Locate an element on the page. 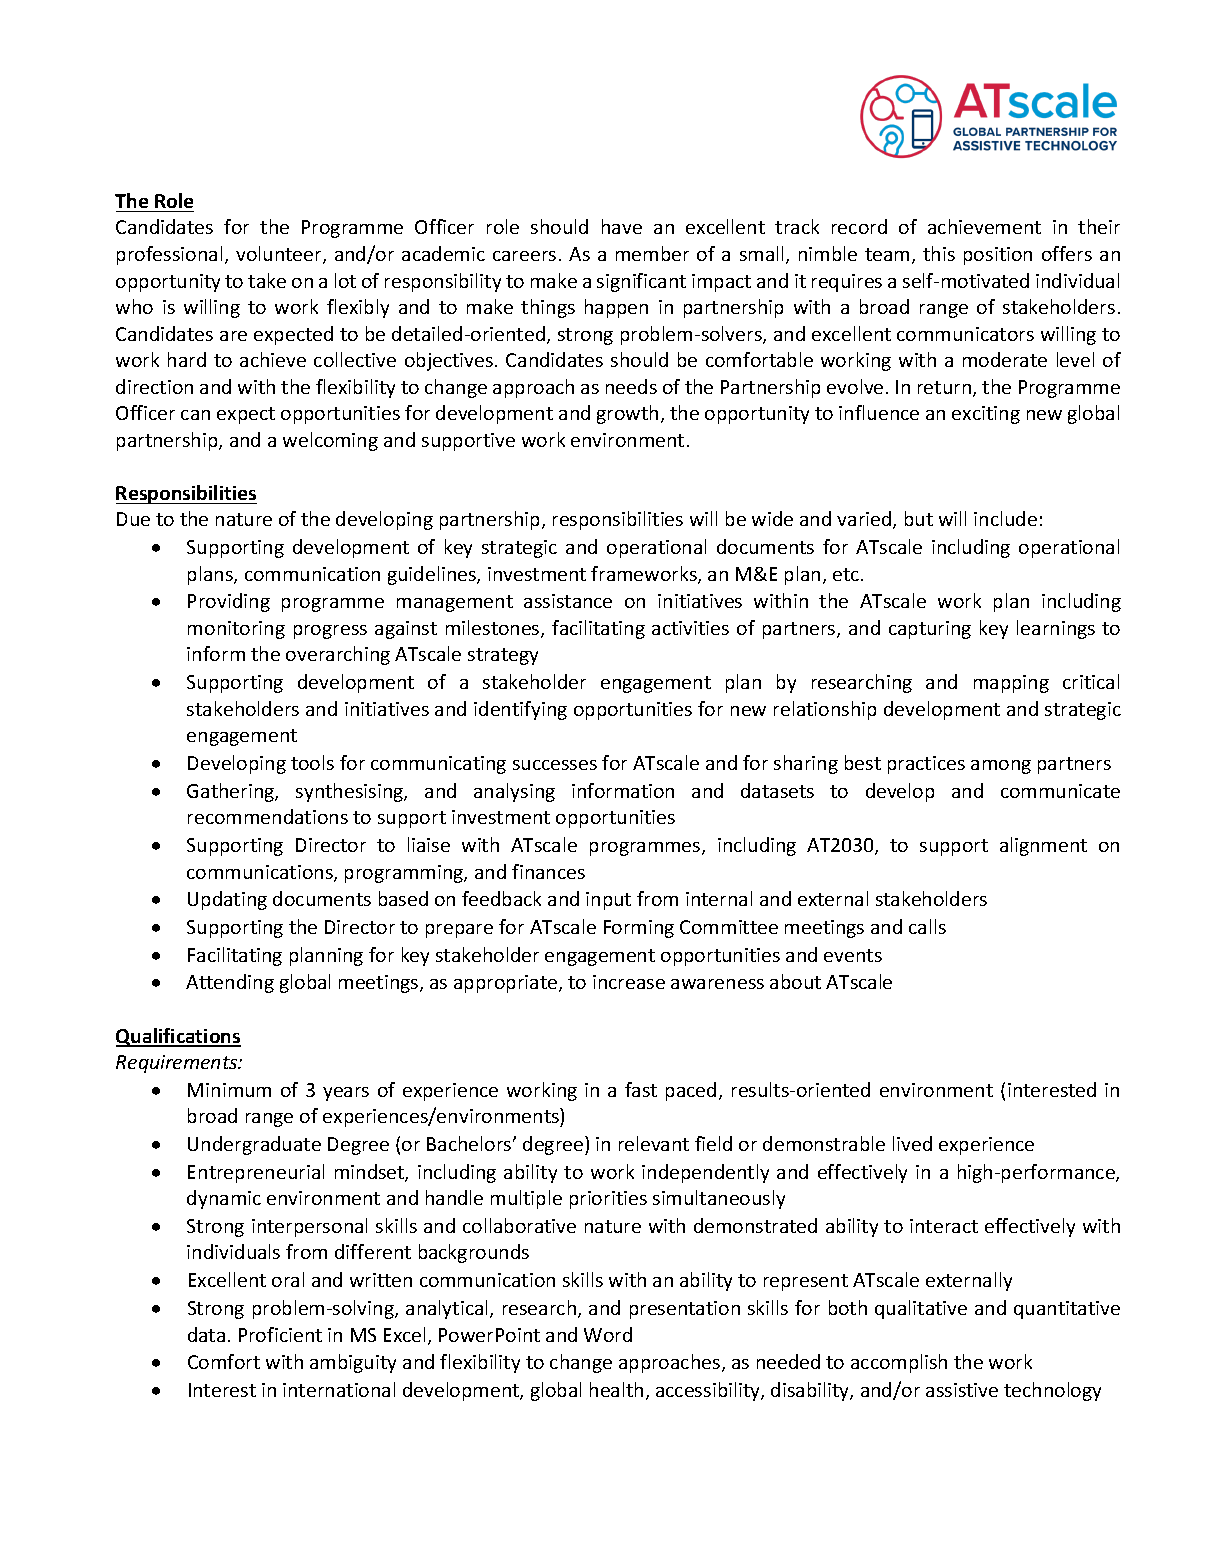 The width and height of the page is (1210, 1566). calls is located at coordinates (927, 926).
